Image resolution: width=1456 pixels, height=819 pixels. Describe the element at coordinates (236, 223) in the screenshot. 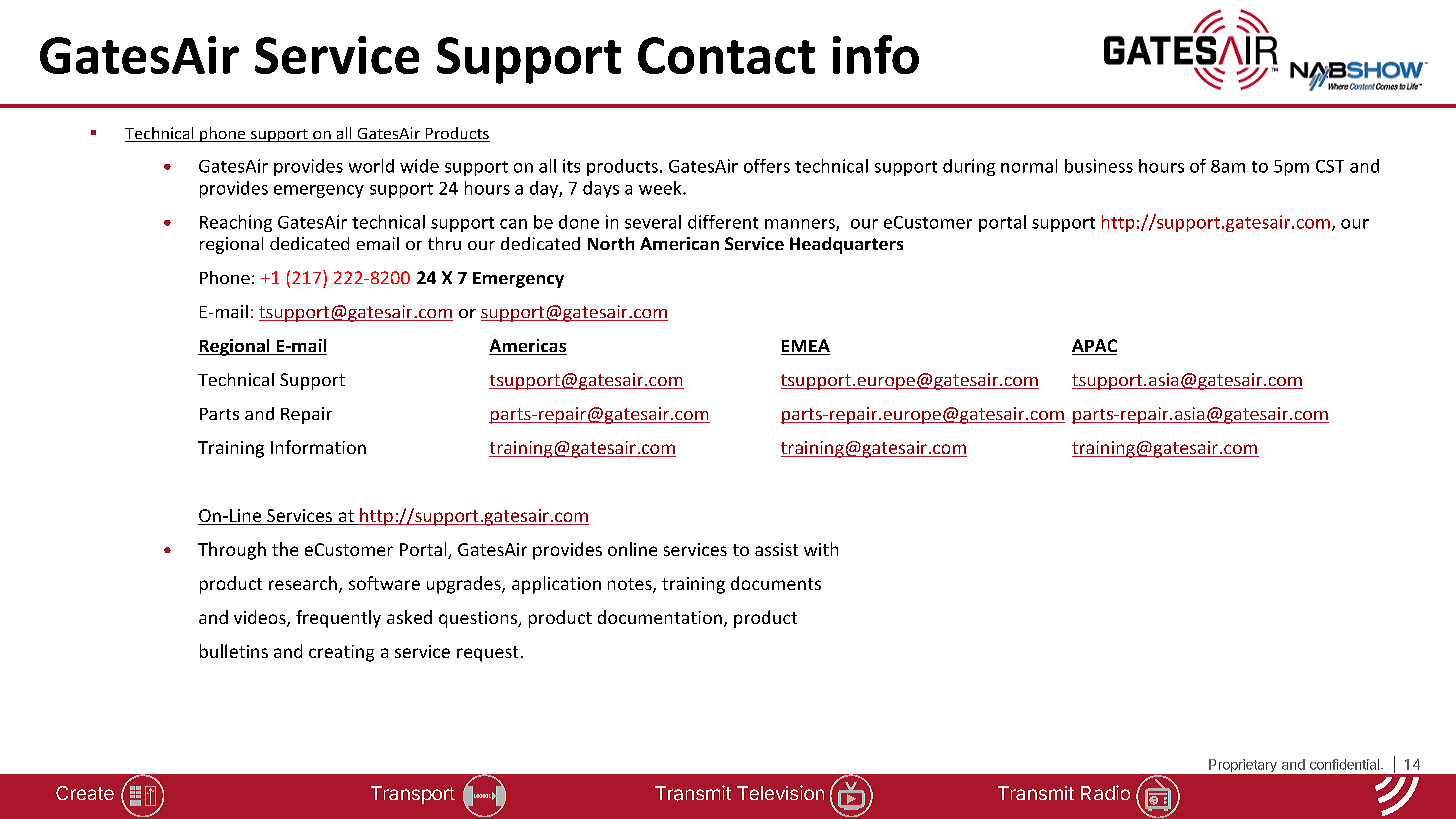

I see `Reaching` at that location.
